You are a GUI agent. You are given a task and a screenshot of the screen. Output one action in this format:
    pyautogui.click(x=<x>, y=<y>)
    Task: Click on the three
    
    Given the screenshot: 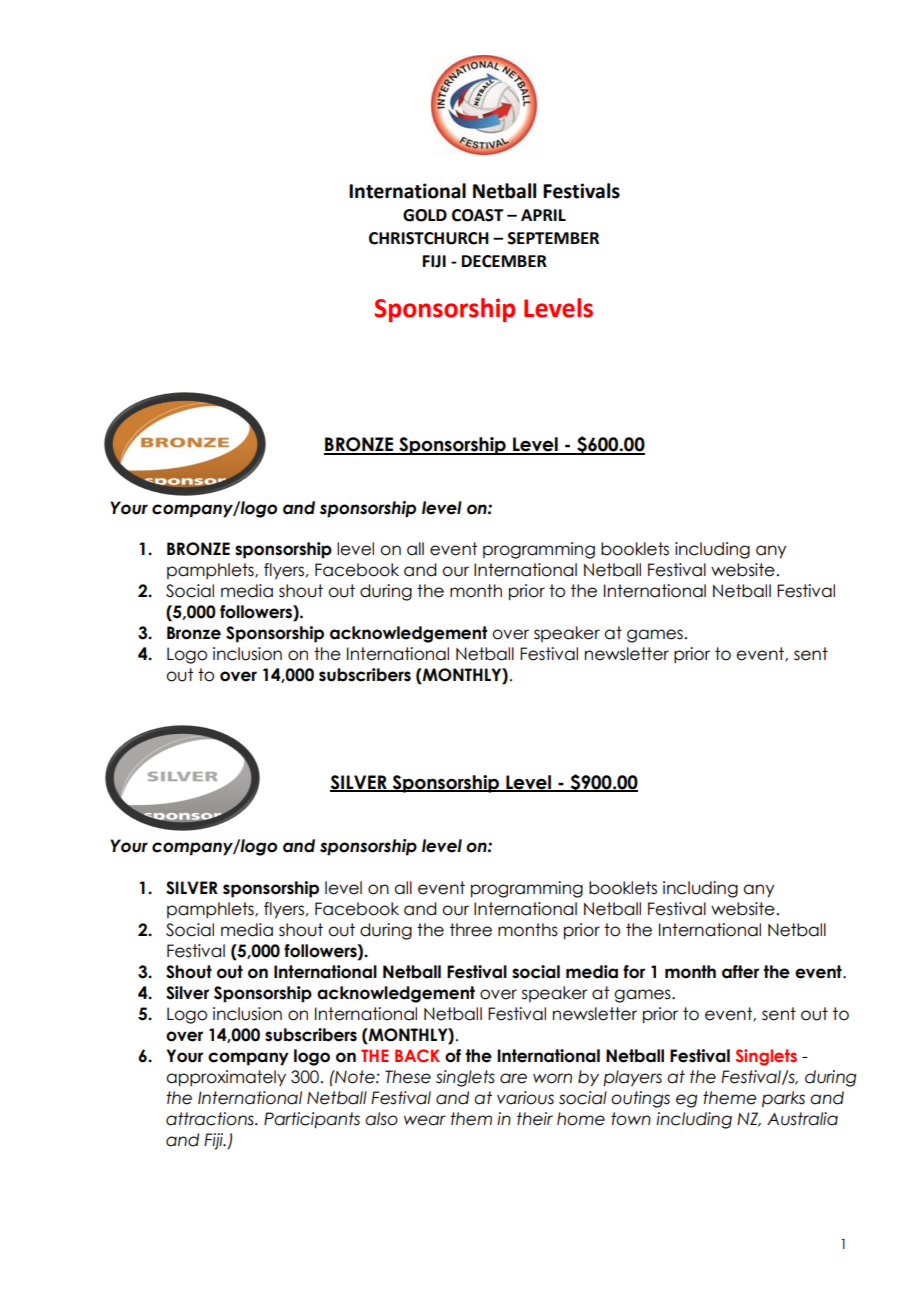 What is the action you would take?
    pyautogui.click(x=471, y=930)
